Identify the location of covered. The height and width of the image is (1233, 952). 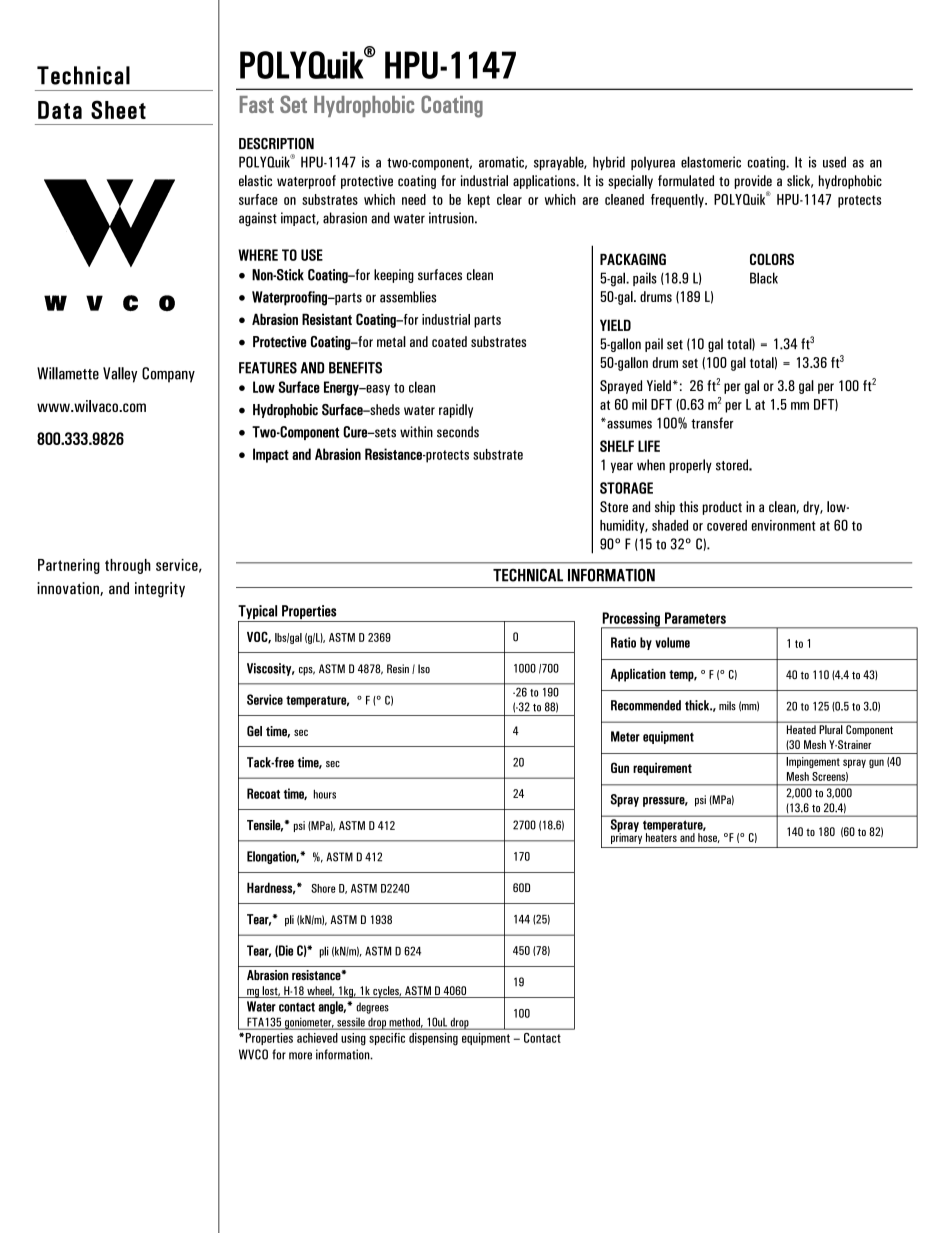
(727, 525).
